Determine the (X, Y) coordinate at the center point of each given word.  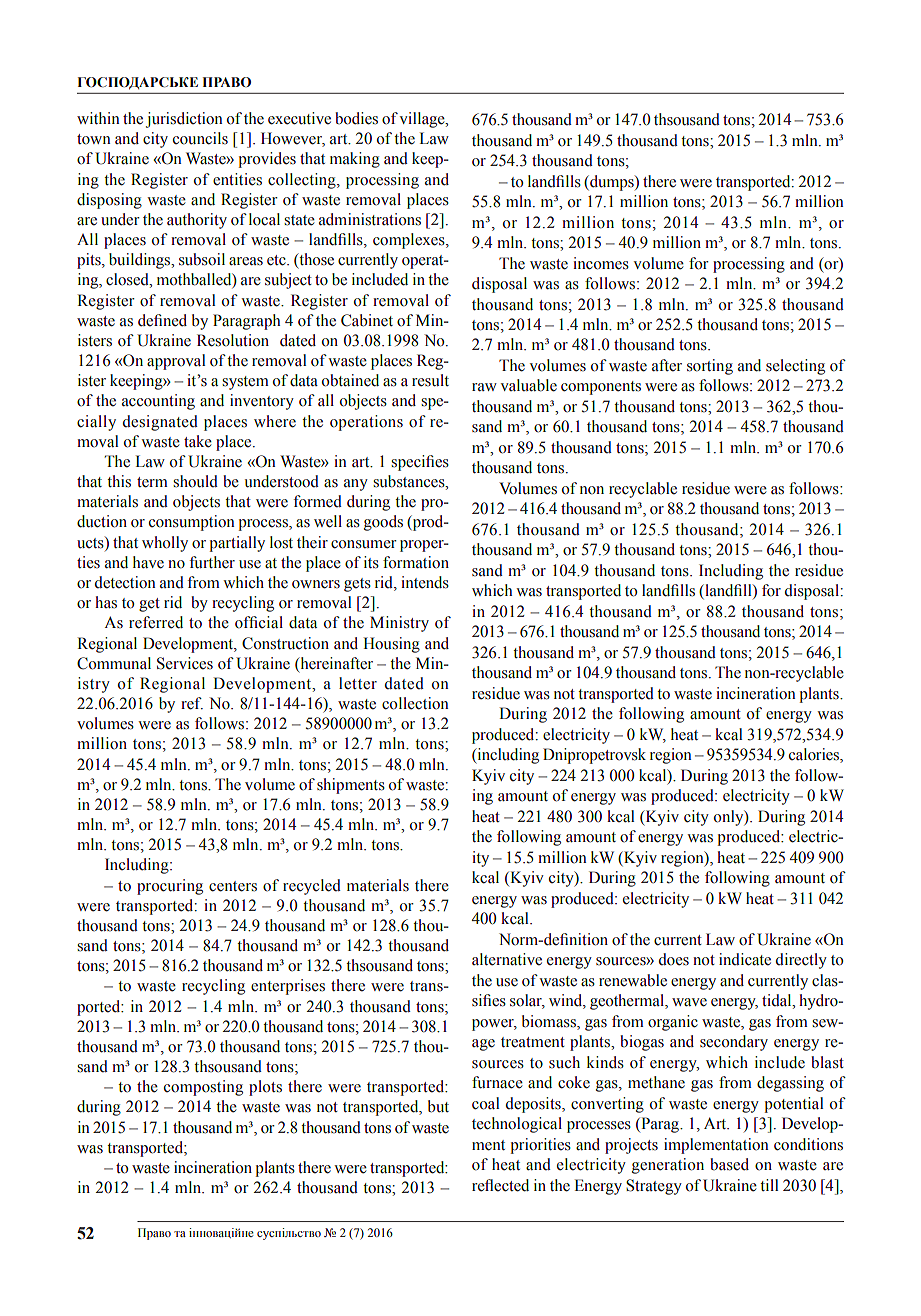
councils (200, 138)
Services (185, 663)
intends (425, 582)
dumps (612, 183)
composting (203, 1088)
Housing (391, 645)
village (423, 120)
